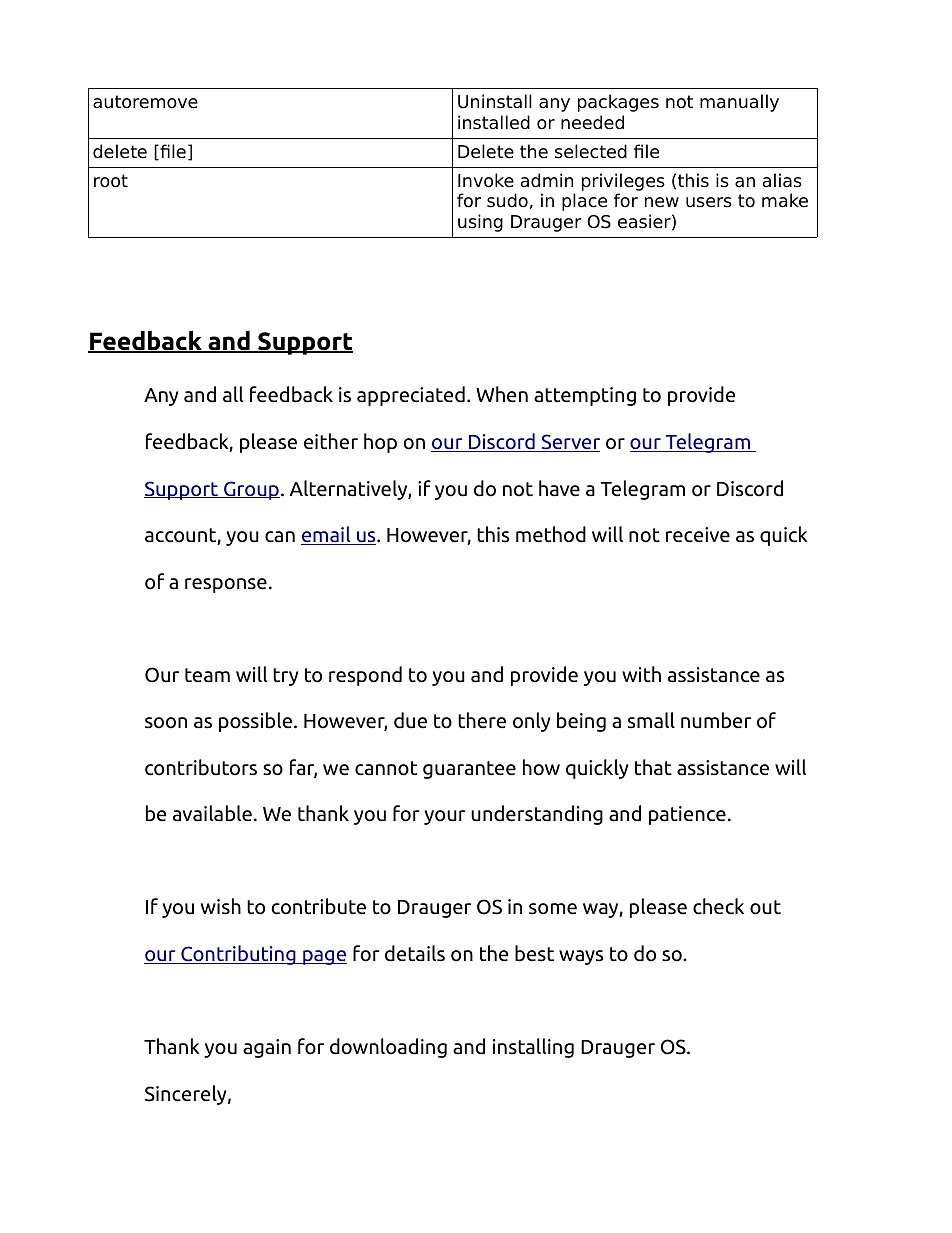 This document has width=952, height=1233. I want to click on autoremove, so click(145, 102).
